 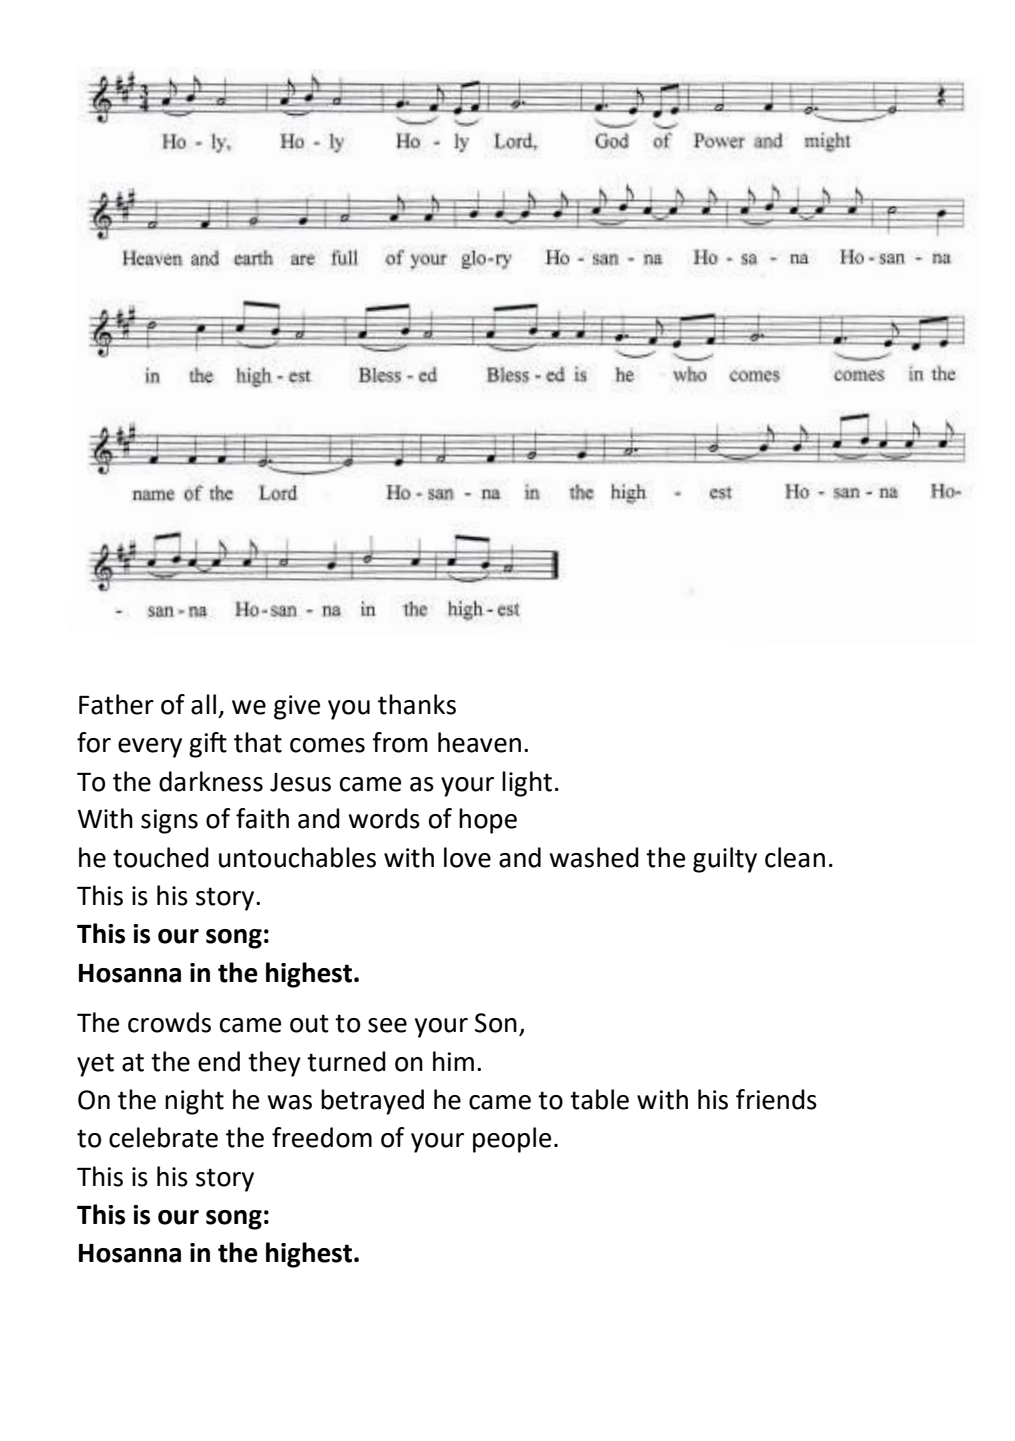 What do you see at coordinates (161, 857) in the screenshot?
I see `touched` at bounding box center [161, 857].
